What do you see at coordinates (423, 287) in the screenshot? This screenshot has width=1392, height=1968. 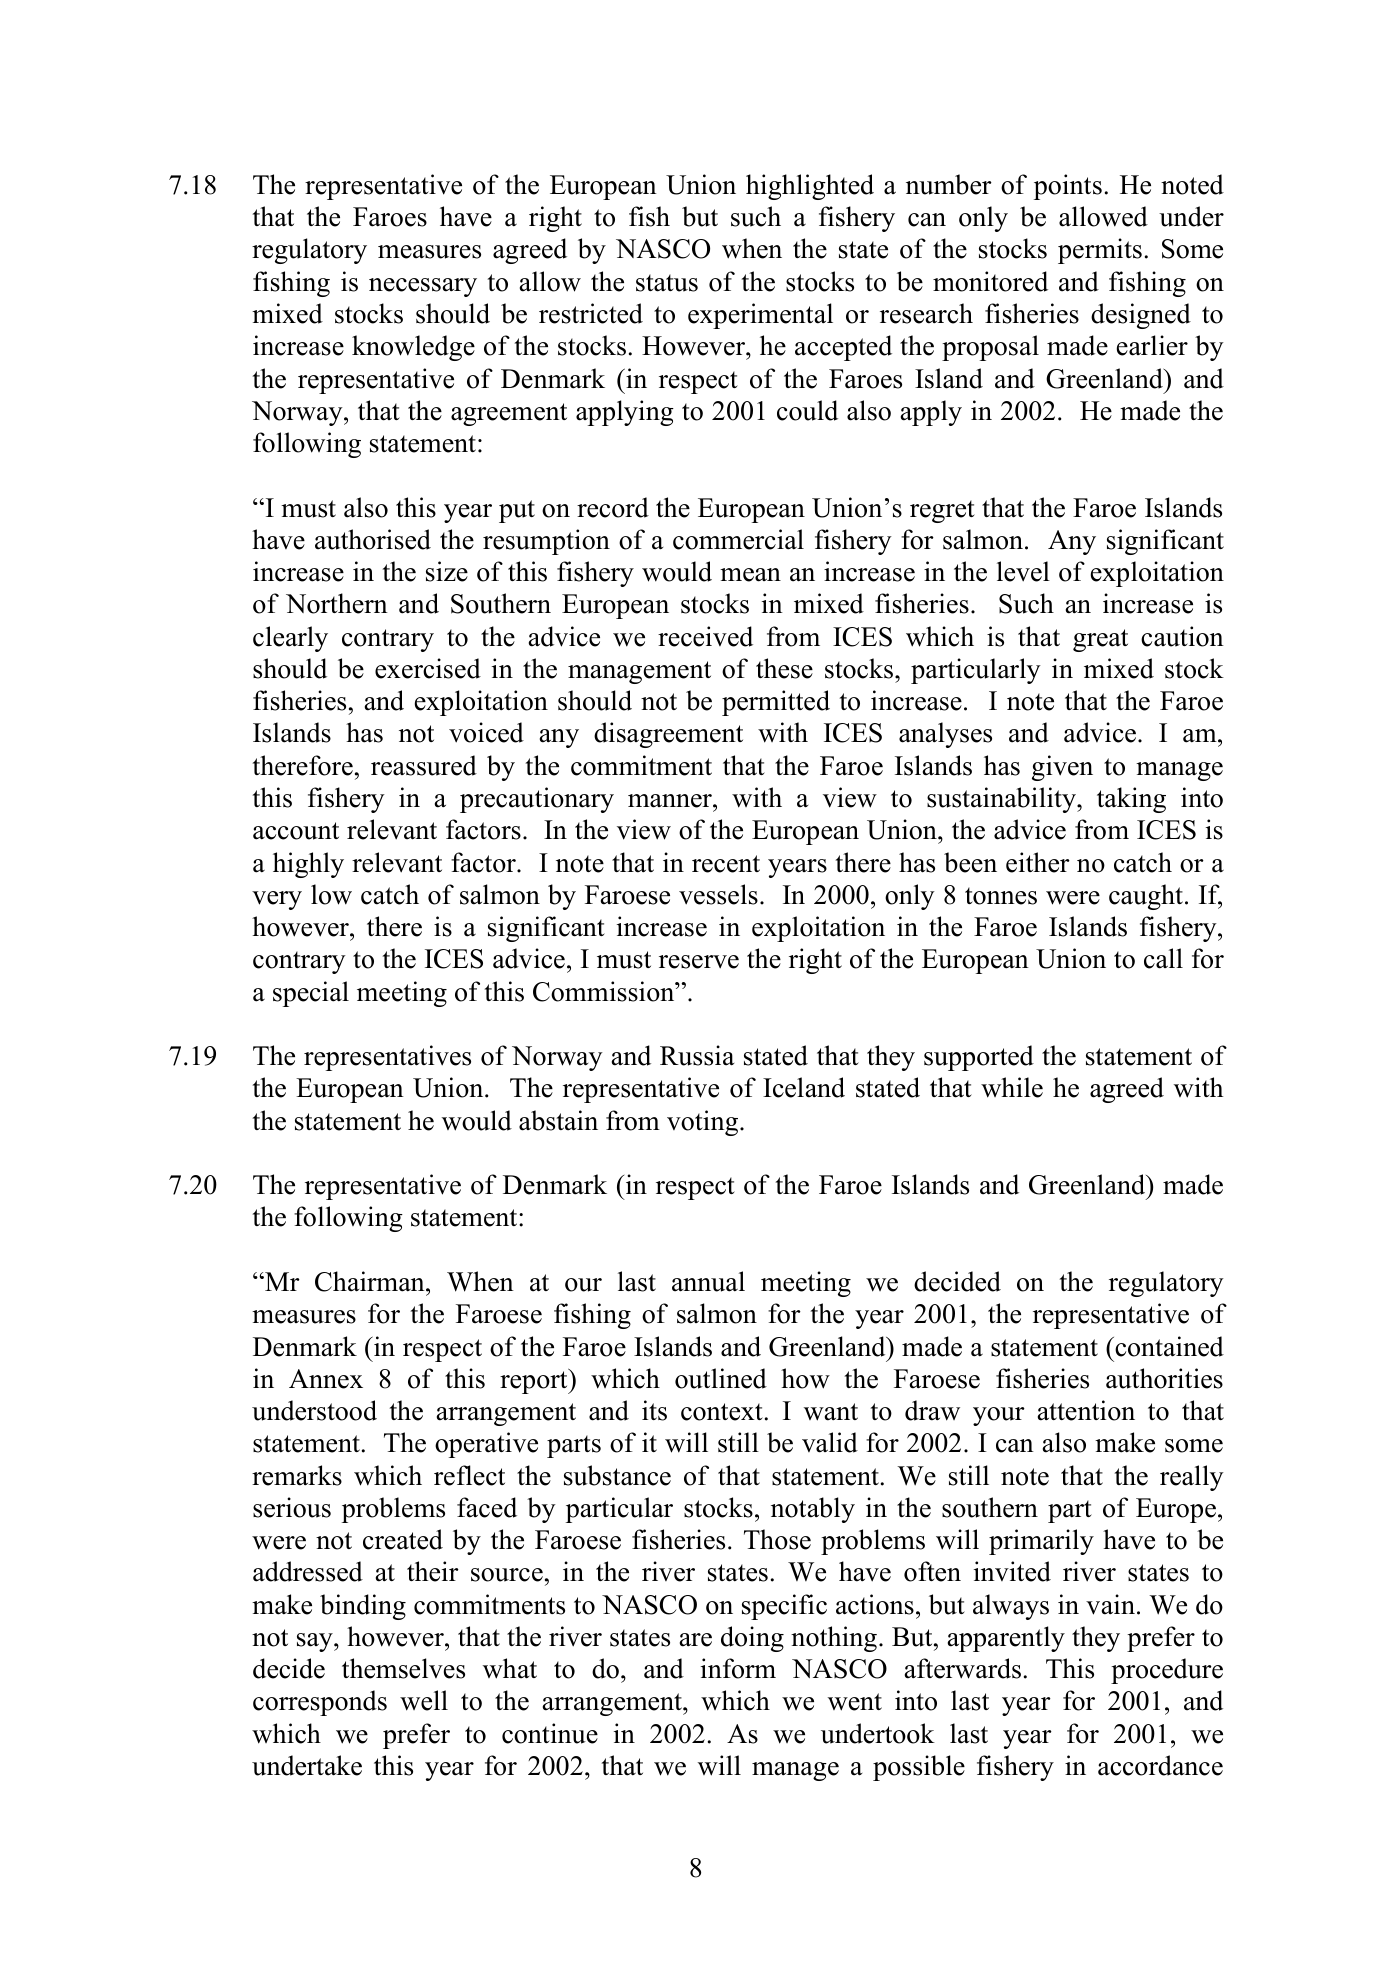 I see `necessary` at bounding box center [423, 287].
